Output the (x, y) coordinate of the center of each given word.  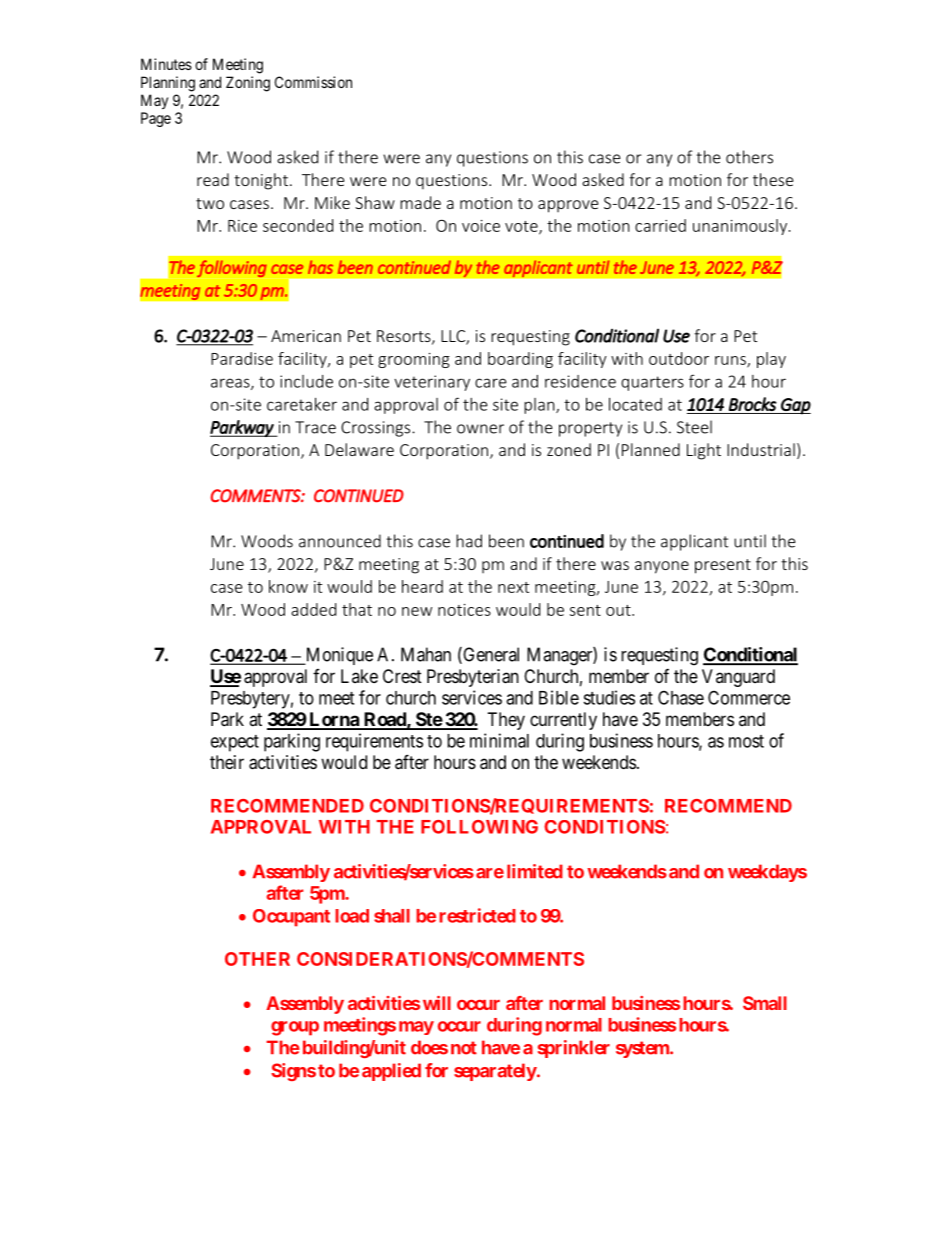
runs (731, 361)
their (227, 762)
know (288, 586)
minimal (499, 740)
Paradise (242, 358)
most (746, 741)
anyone (662, 567)
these (773, 179)
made (420, 202)
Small (765, 1003)
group (295, 1028)
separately (495, 1072)
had (469, 541)
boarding (520, 360)
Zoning (248, 84)
